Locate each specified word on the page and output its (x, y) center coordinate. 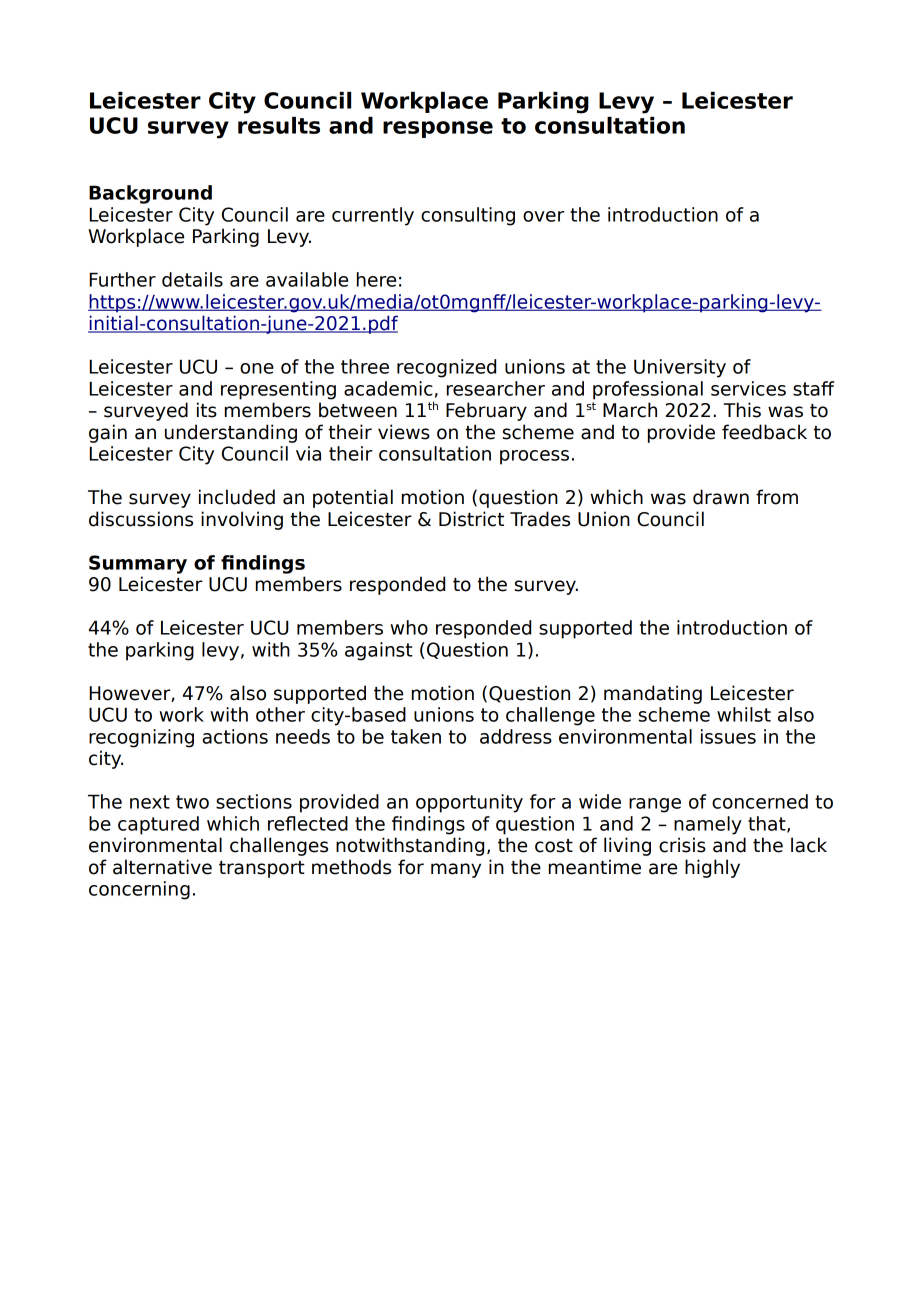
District (471, 519)
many (456, 870)
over (543, 216)
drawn (721, 497)
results (279, 125)
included (237, 497)
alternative (162, 867)
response (438, 129)
